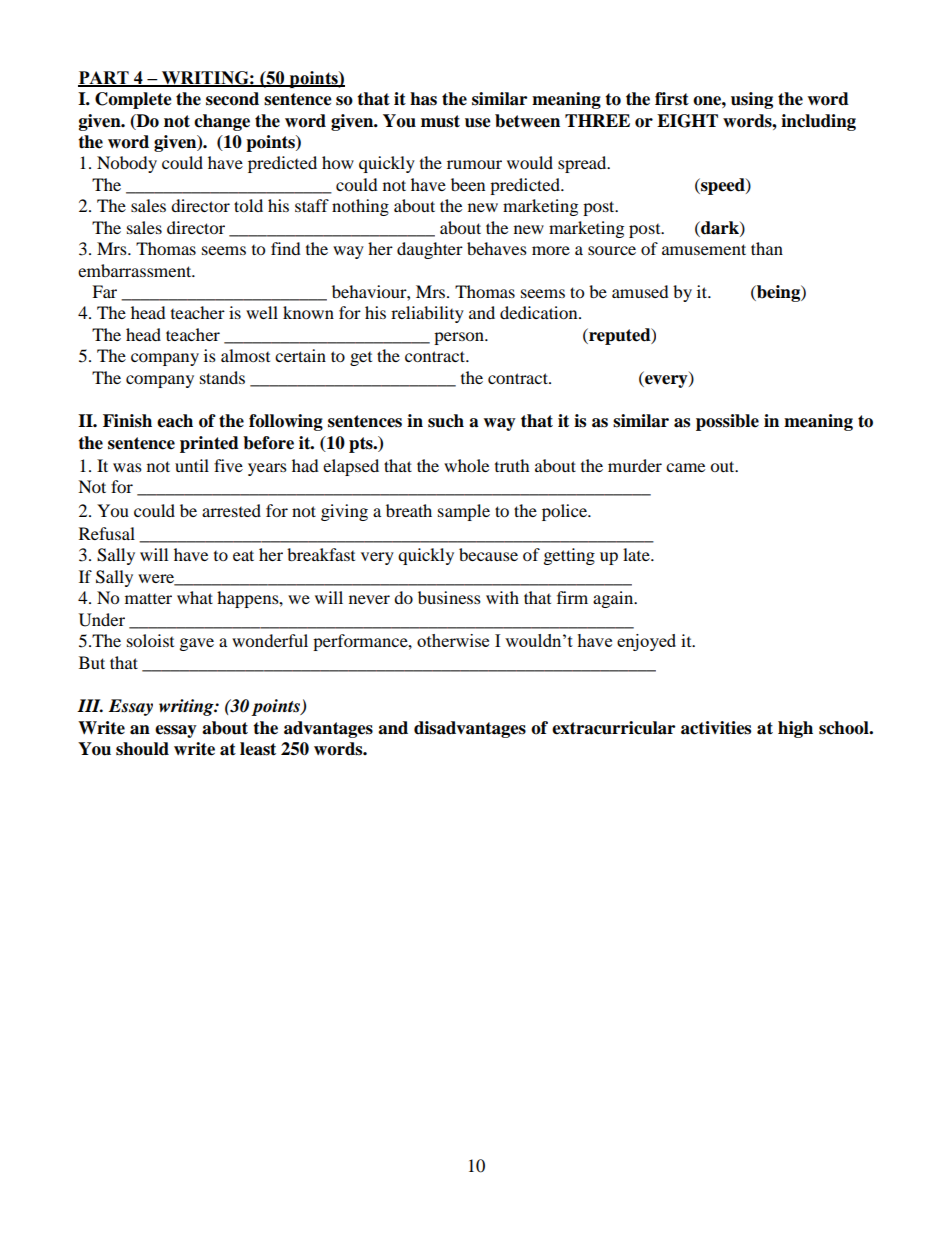 This document has height=1233, width=952. What do you see at coordinates (133, 100) in the document?
I see `Complete` at bounding box center [133, 100].
